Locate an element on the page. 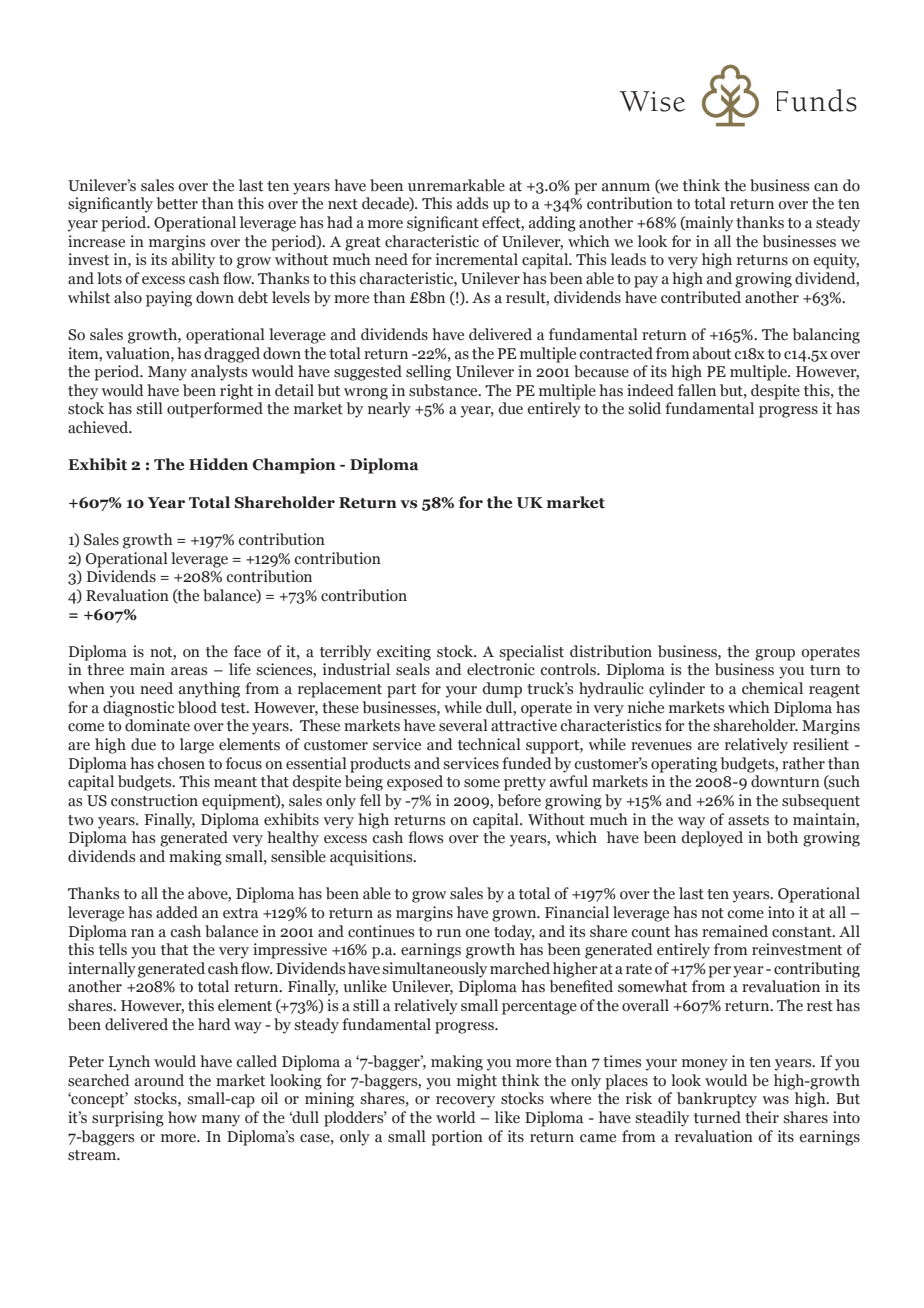 This page has width=924, height=1308. areas is located at coordinates (189, 671).
